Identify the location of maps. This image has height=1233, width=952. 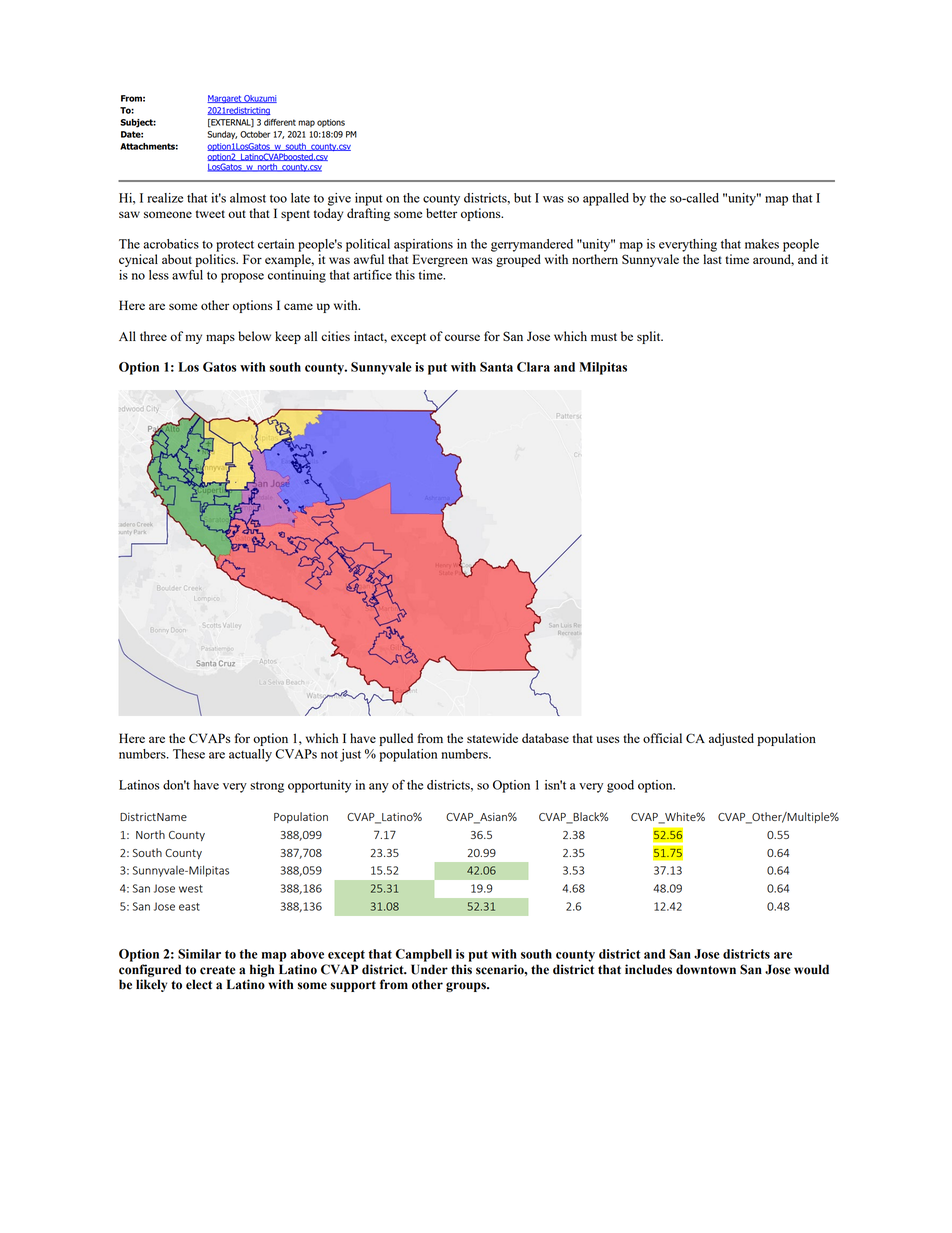
(220, 339).
